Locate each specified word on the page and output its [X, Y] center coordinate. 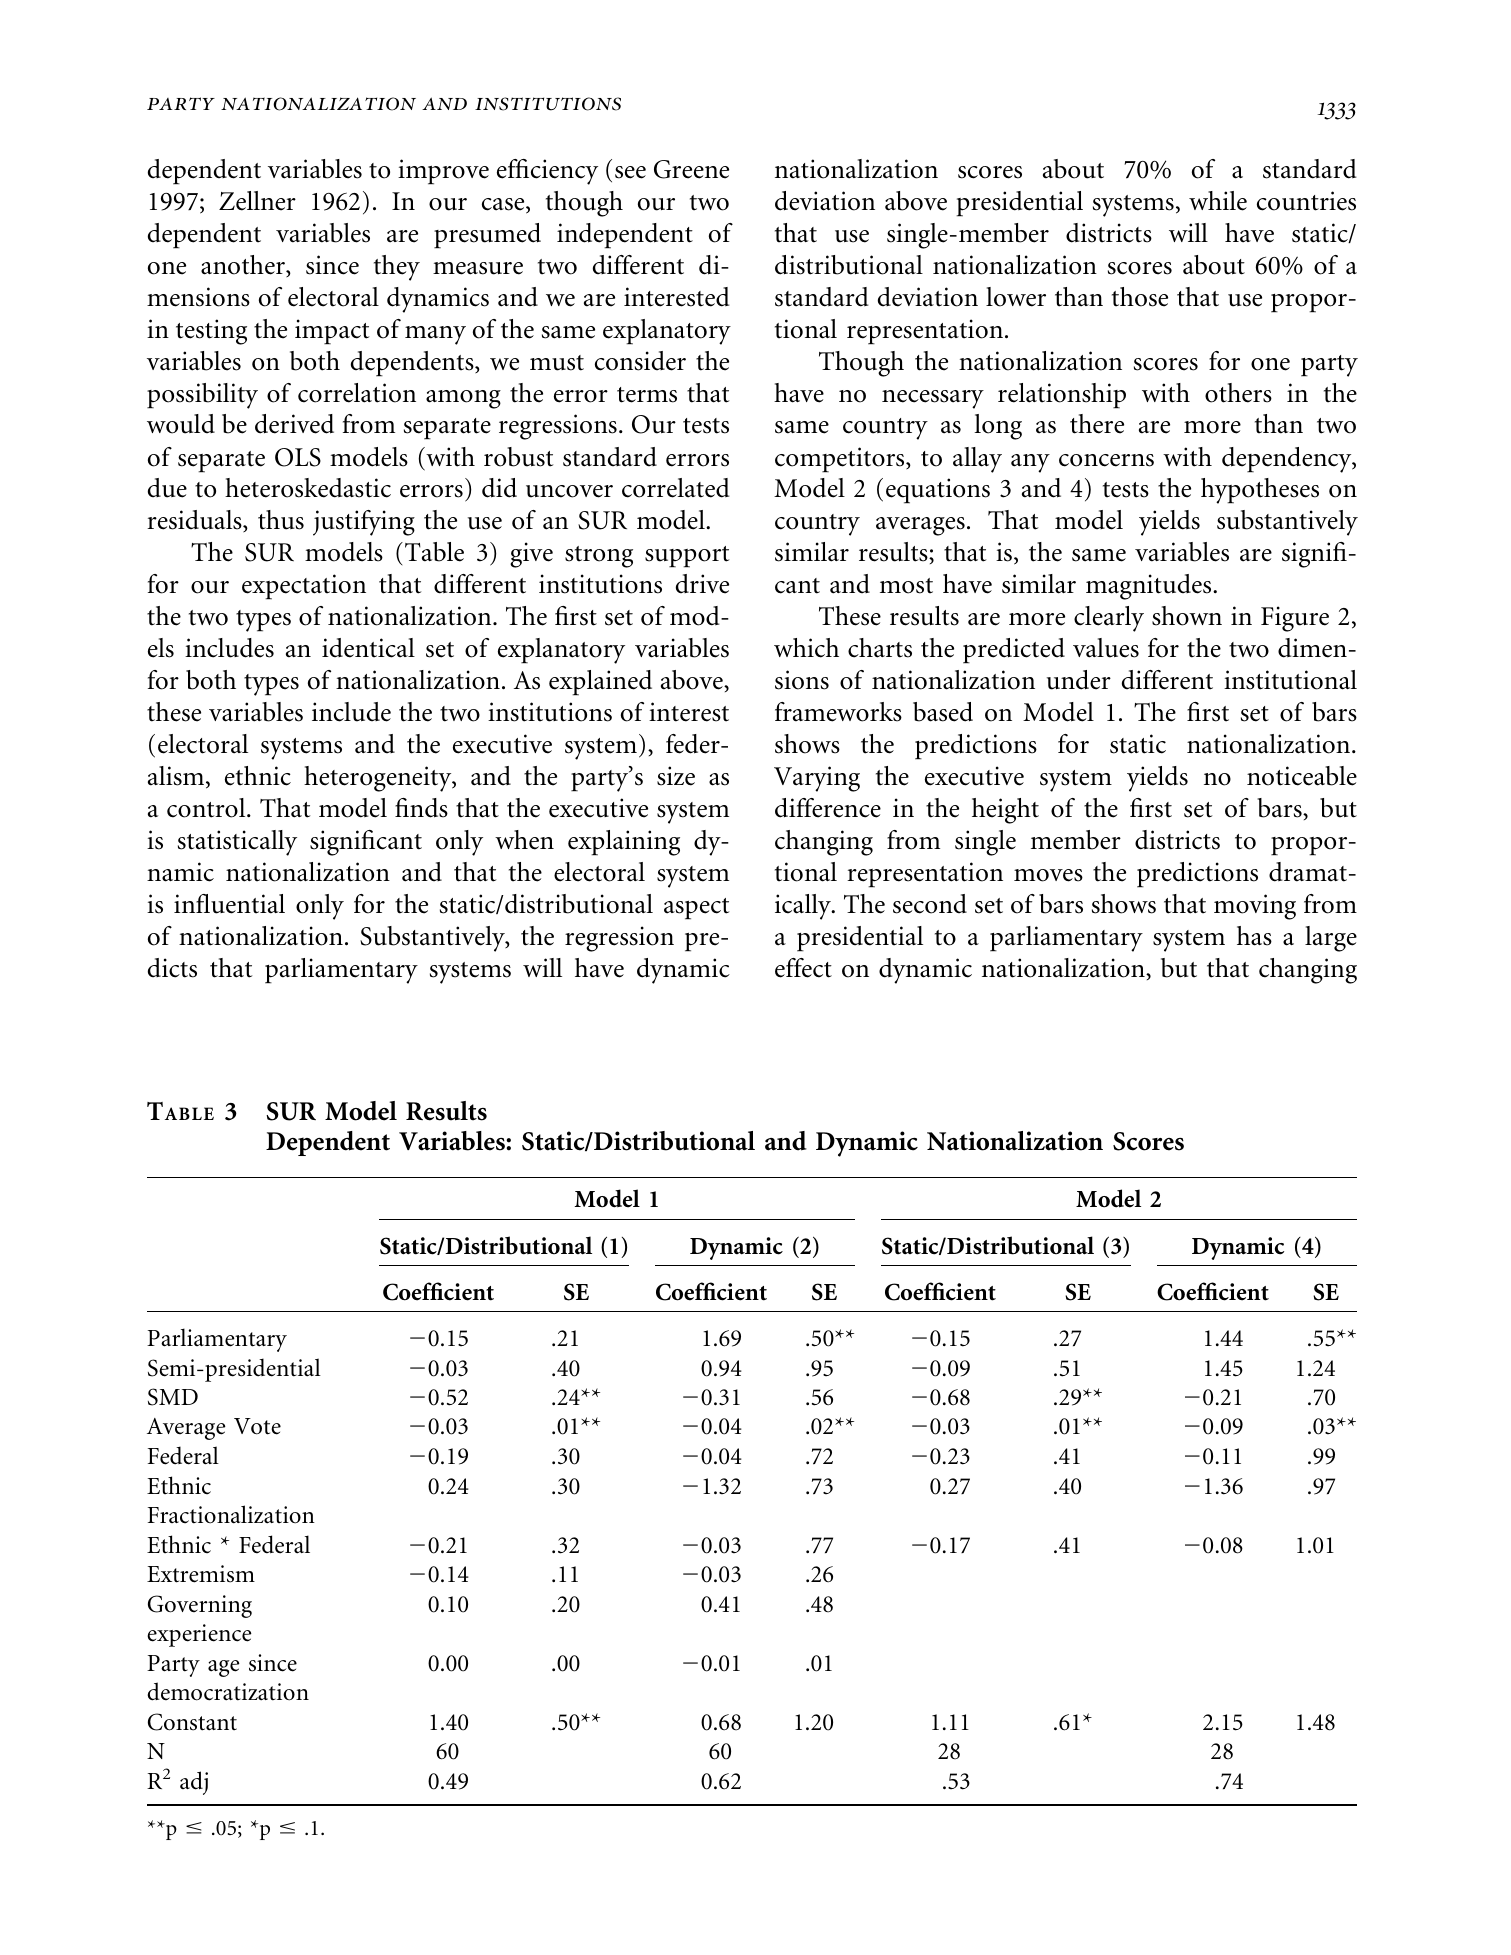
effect [803, 968]
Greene [691, 169]
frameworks [838, 712]
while [1218, 201]
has [1254, 936]
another [244, 266]
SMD [173, 1397]
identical [368, 648]
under [1079, 680]
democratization [228, 1691]
